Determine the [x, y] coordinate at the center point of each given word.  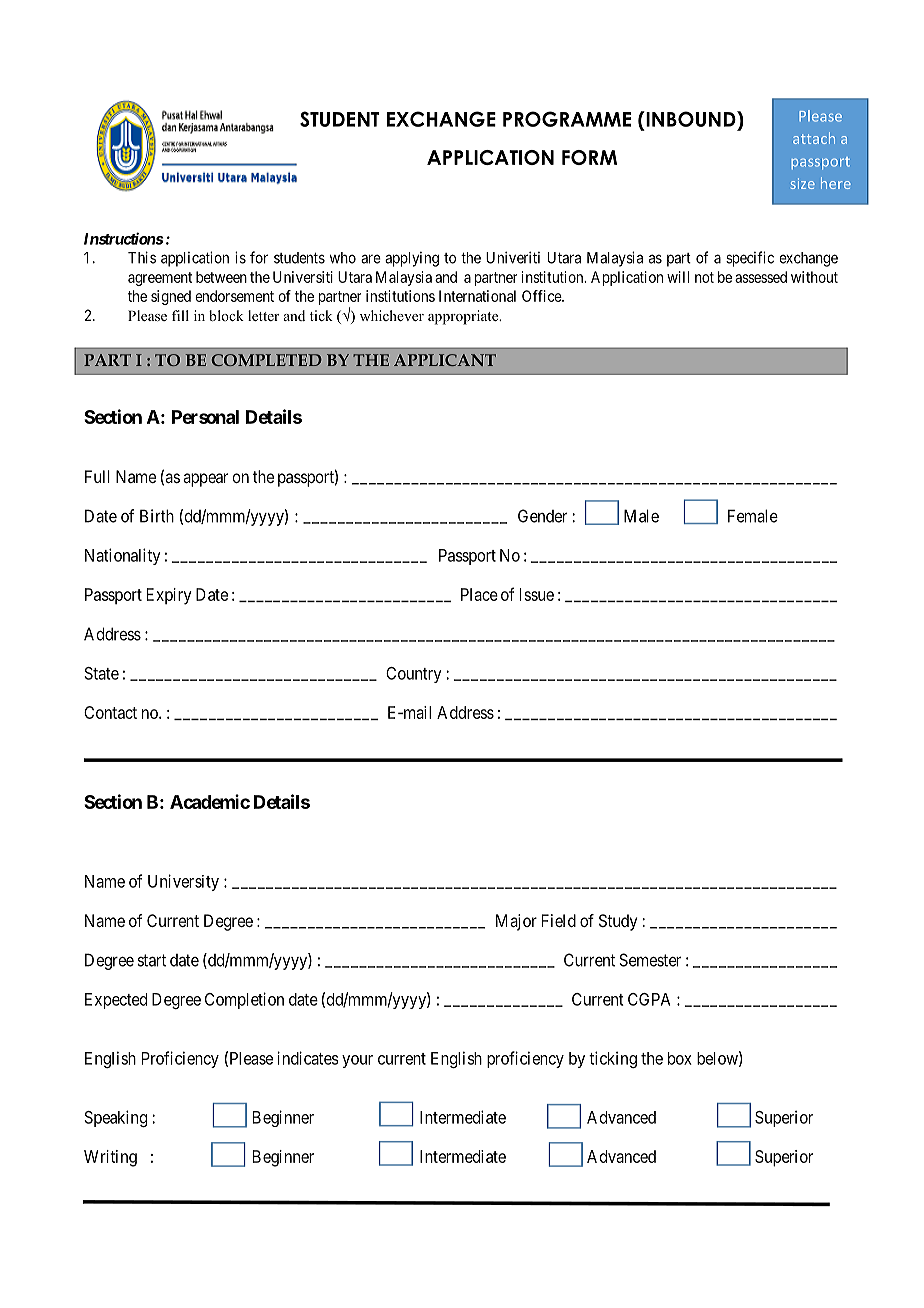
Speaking [115, 1118]
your [357, 1061]
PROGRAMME [567, 119]
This [142, 257]
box [680, 1058]
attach [814, 138]
